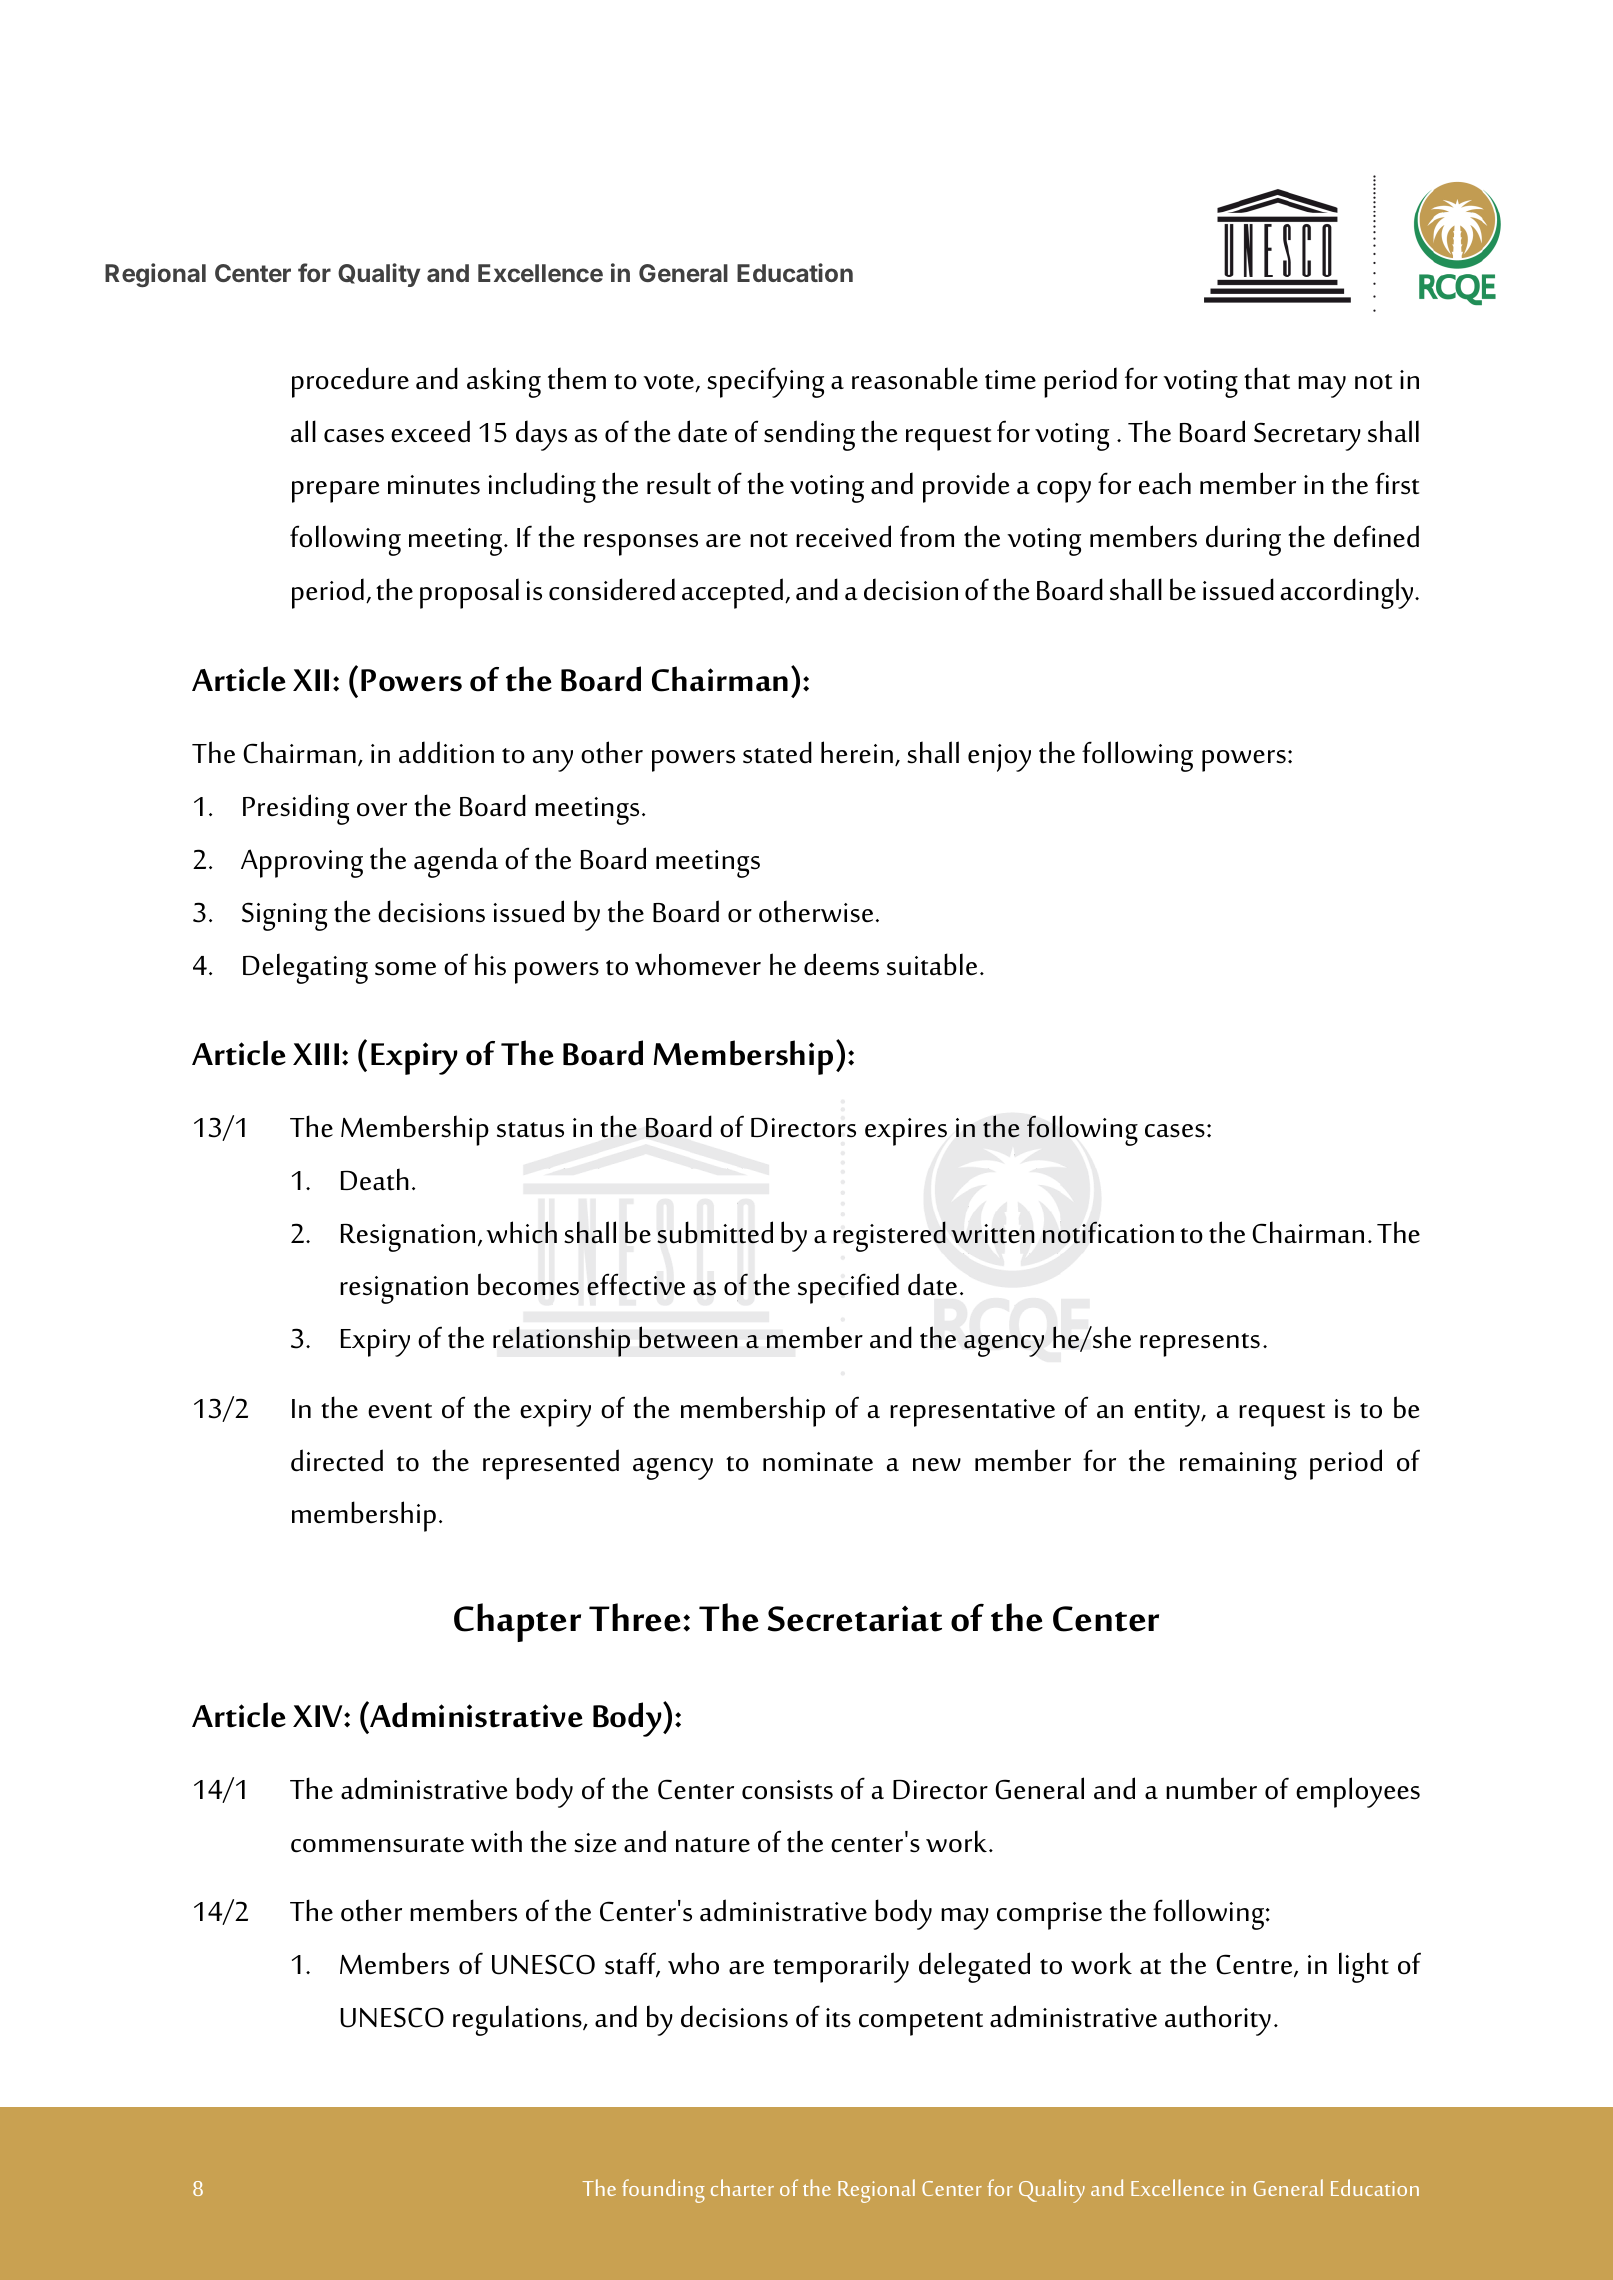 This document has width=1613, height=2280. I want to click on Secretariat, so click(855, 1619).
